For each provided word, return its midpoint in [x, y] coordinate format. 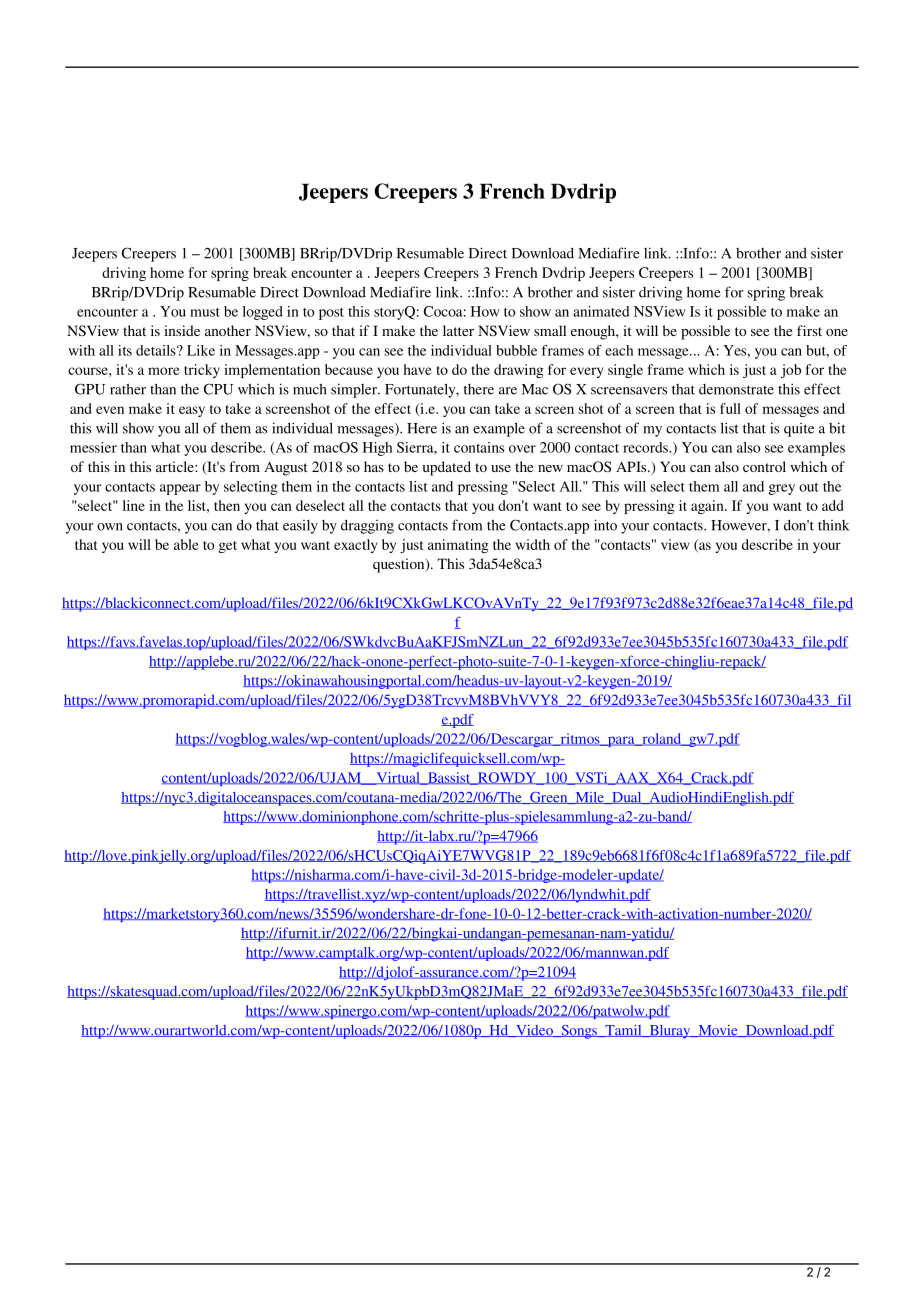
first [809, 330]
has [374, 466]
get [227, 547]
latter [458, 330]
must [205, 312]
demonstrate [736, 389]
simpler [355, 390]
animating [458, 546]
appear [180, 489]
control [764, 466]
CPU [218, 389]
